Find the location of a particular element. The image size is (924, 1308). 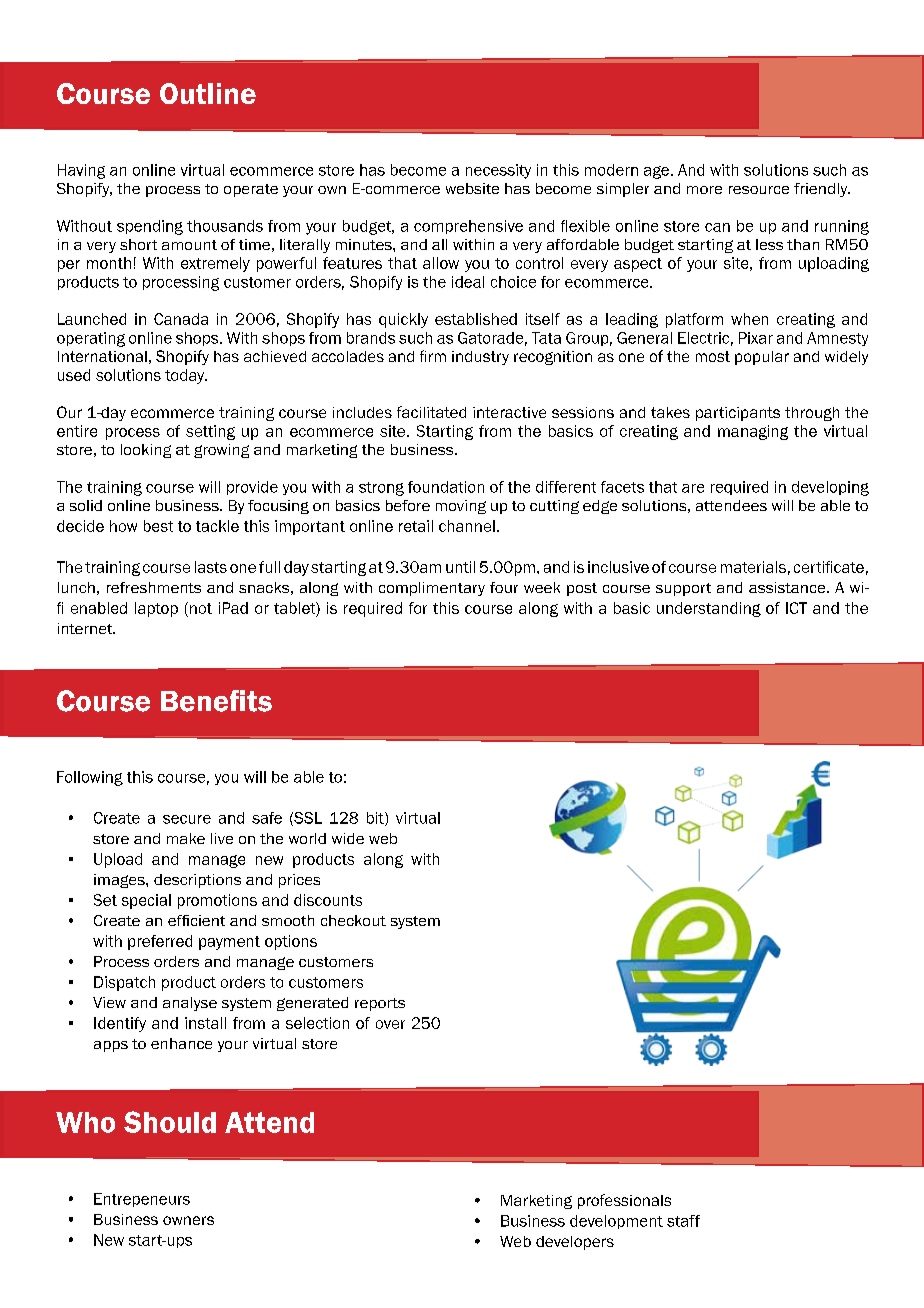

preferred is located at coordinates (160, 942).
